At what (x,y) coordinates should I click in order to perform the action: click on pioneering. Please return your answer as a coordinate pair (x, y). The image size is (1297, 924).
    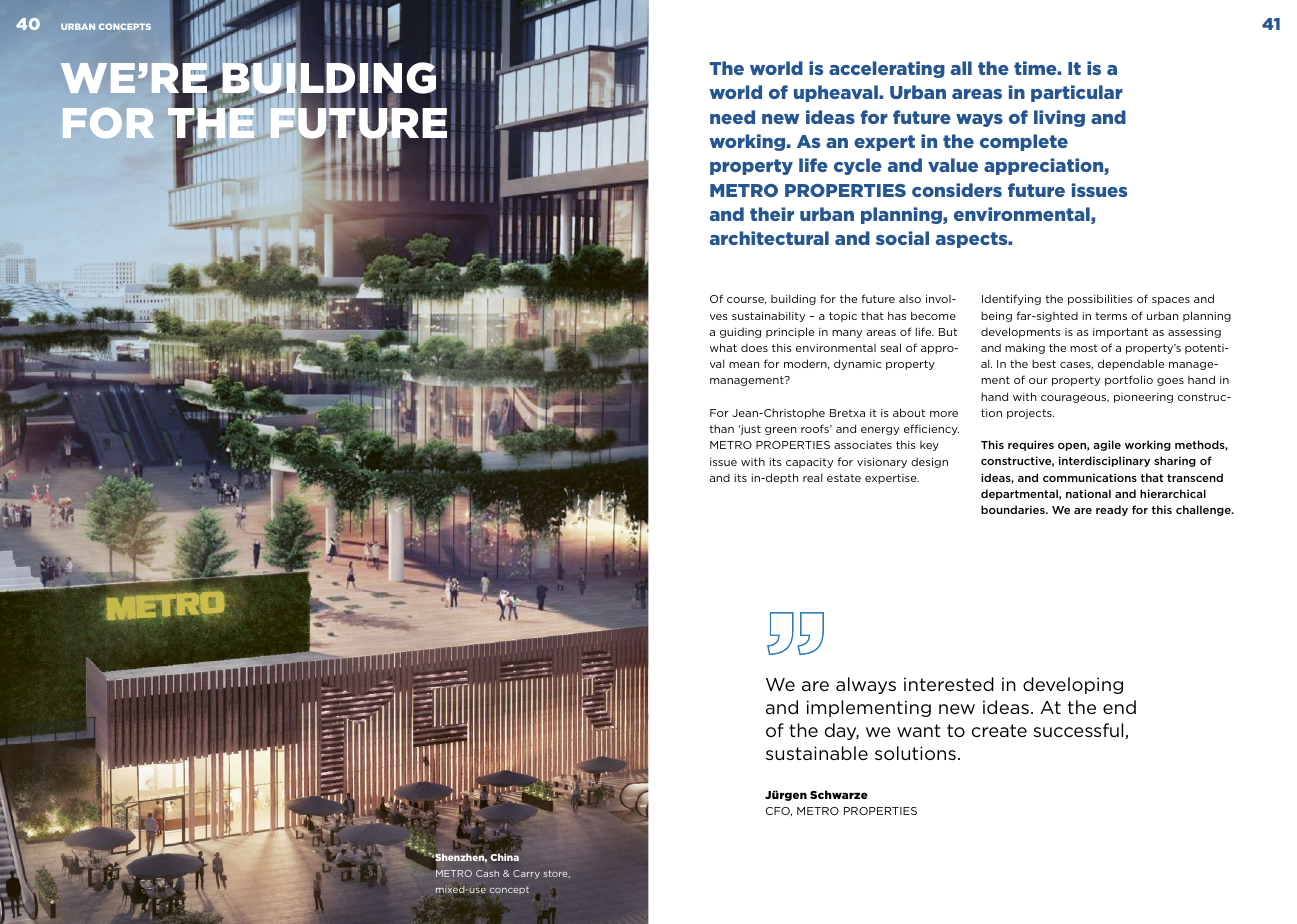
    Looking at the image, I should click on (1143, 398).
